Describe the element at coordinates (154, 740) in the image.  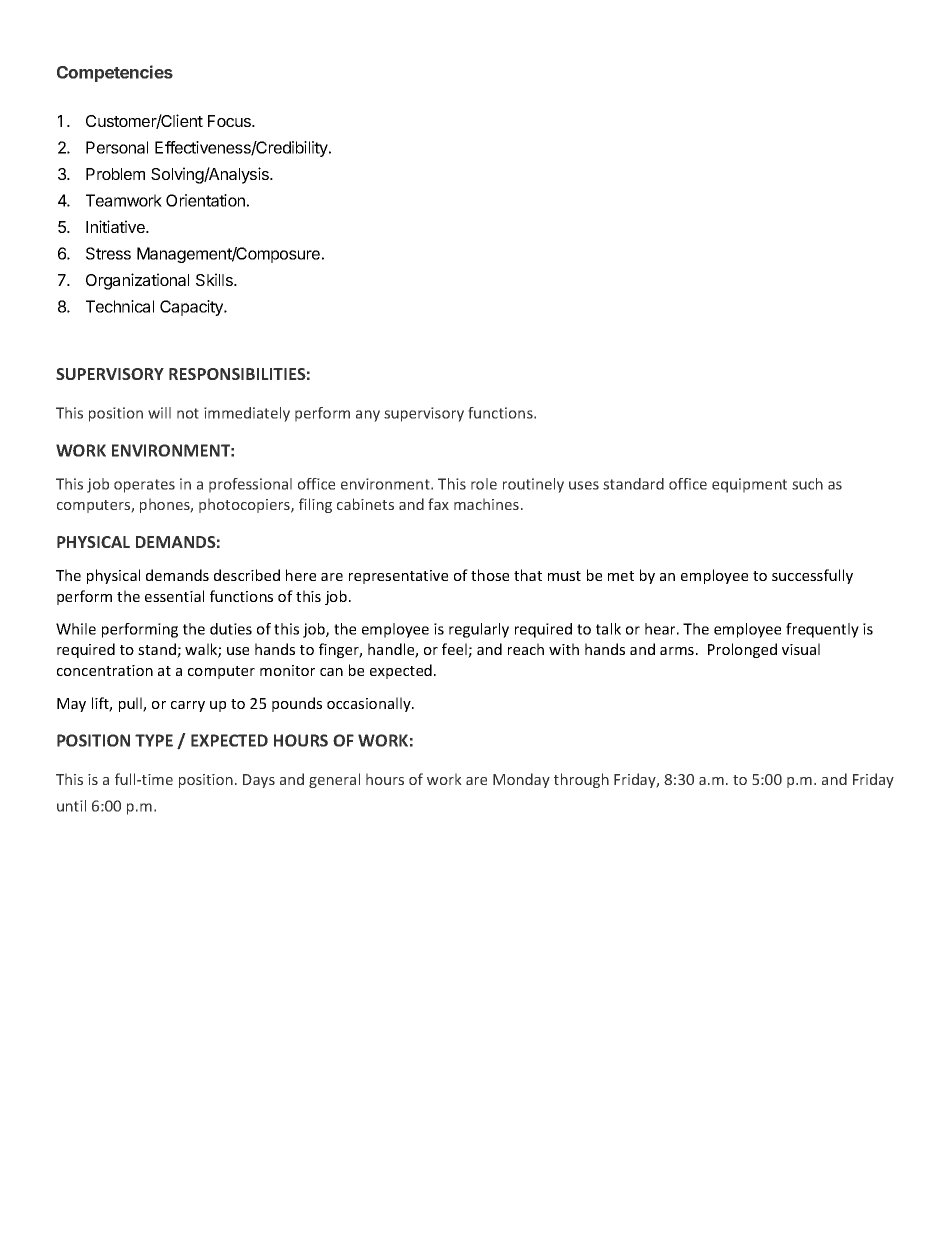
I see `TYPE` at that location.
